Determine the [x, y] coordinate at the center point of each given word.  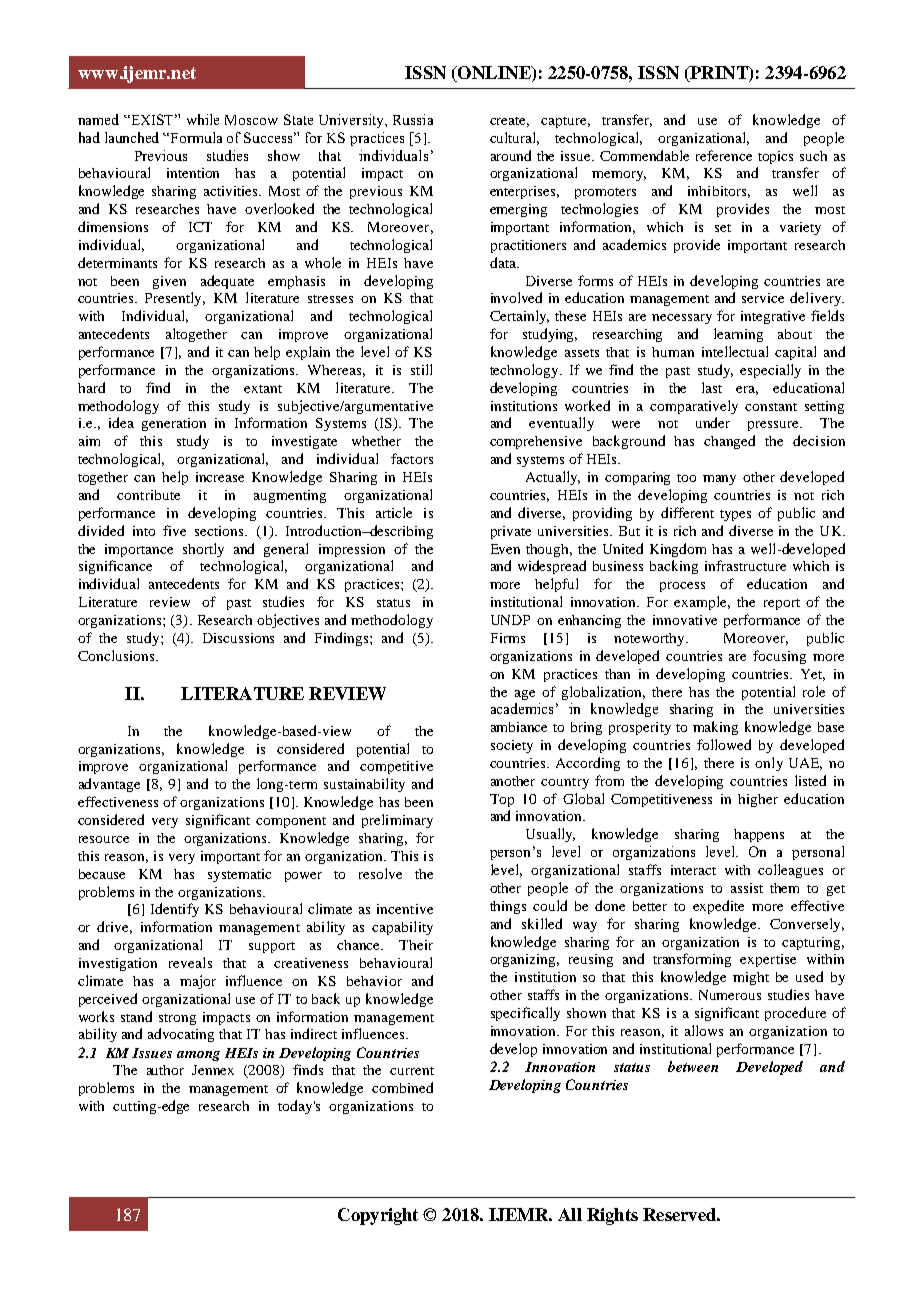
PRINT [719, 72]
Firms [508, 638]
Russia [413, 119]
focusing [779, 657]
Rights [612, 1216]
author [165, 1070]
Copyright [378, 1216]
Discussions [238, 638]
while [203, 119]
